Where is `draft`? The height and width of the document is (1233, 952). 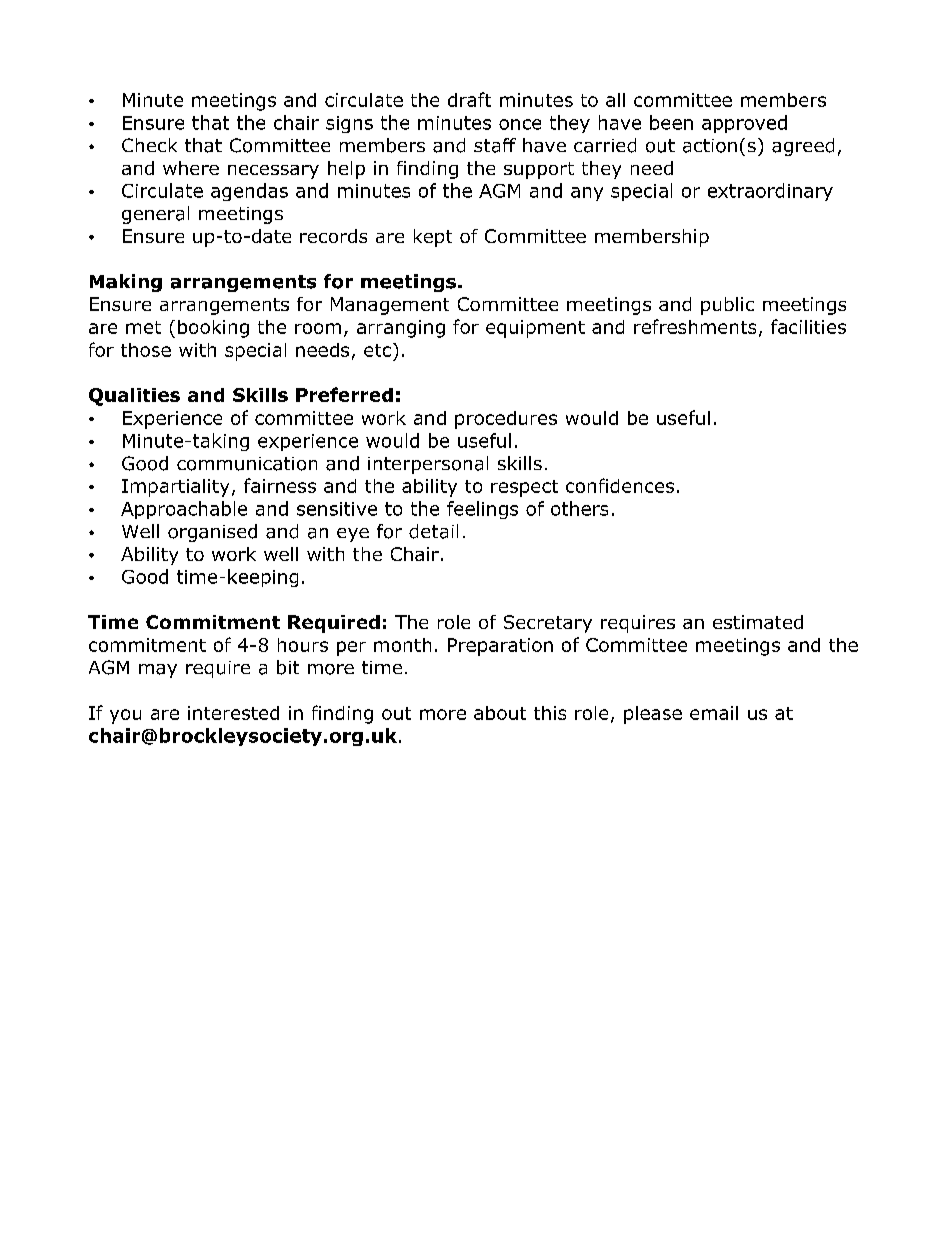 draft is located at coordinates (469, 99).
